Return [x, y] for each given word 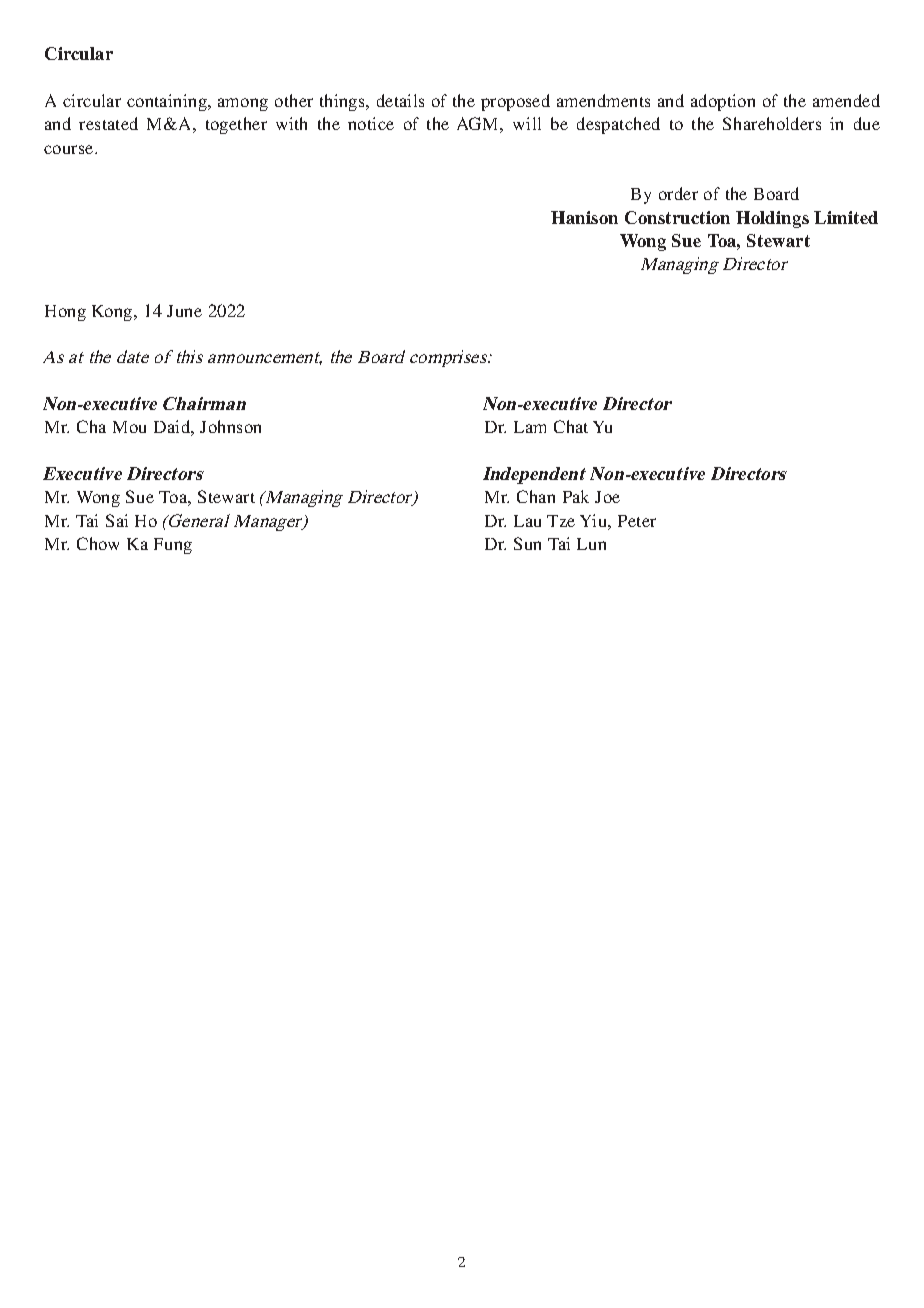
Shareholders [772, 123]
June [184, 311]
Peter [637, 521]
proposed [515, 102]
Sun [527, 543]
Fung [173, 546]
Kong [113, 313]
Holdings [772, 219]
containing [168, 102]
